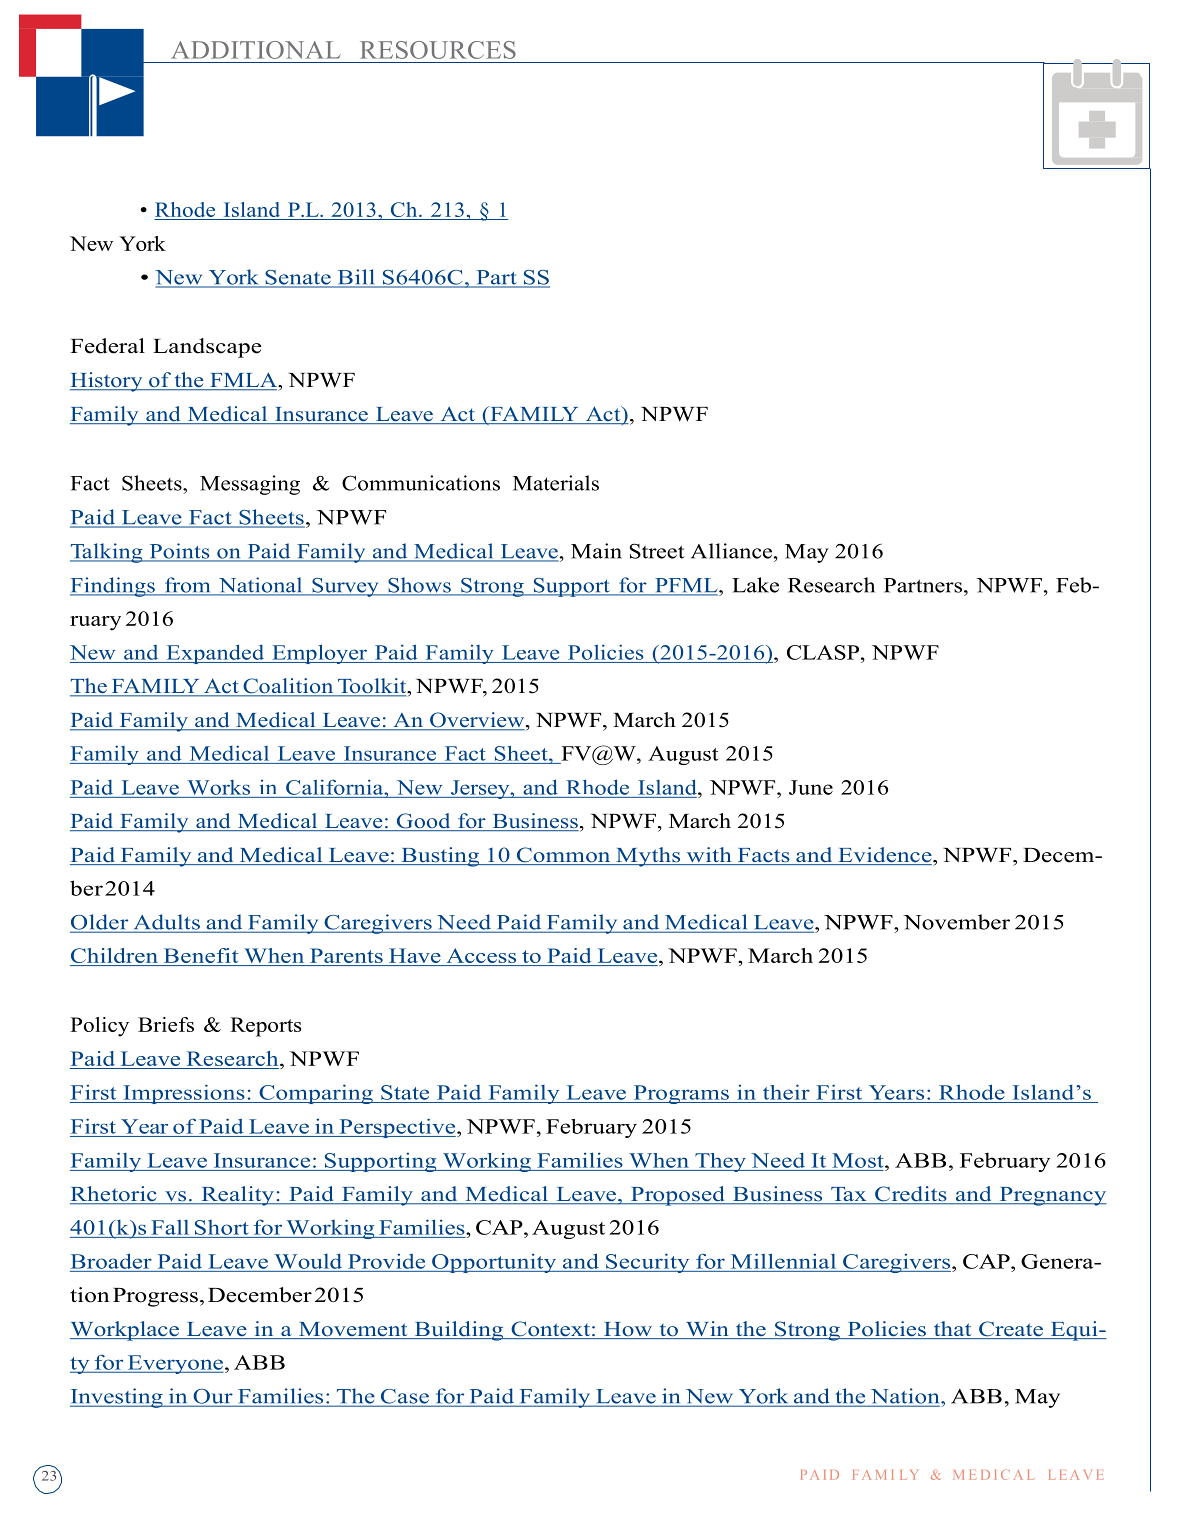  I want to click on Everyone, so click(174, 1364).
